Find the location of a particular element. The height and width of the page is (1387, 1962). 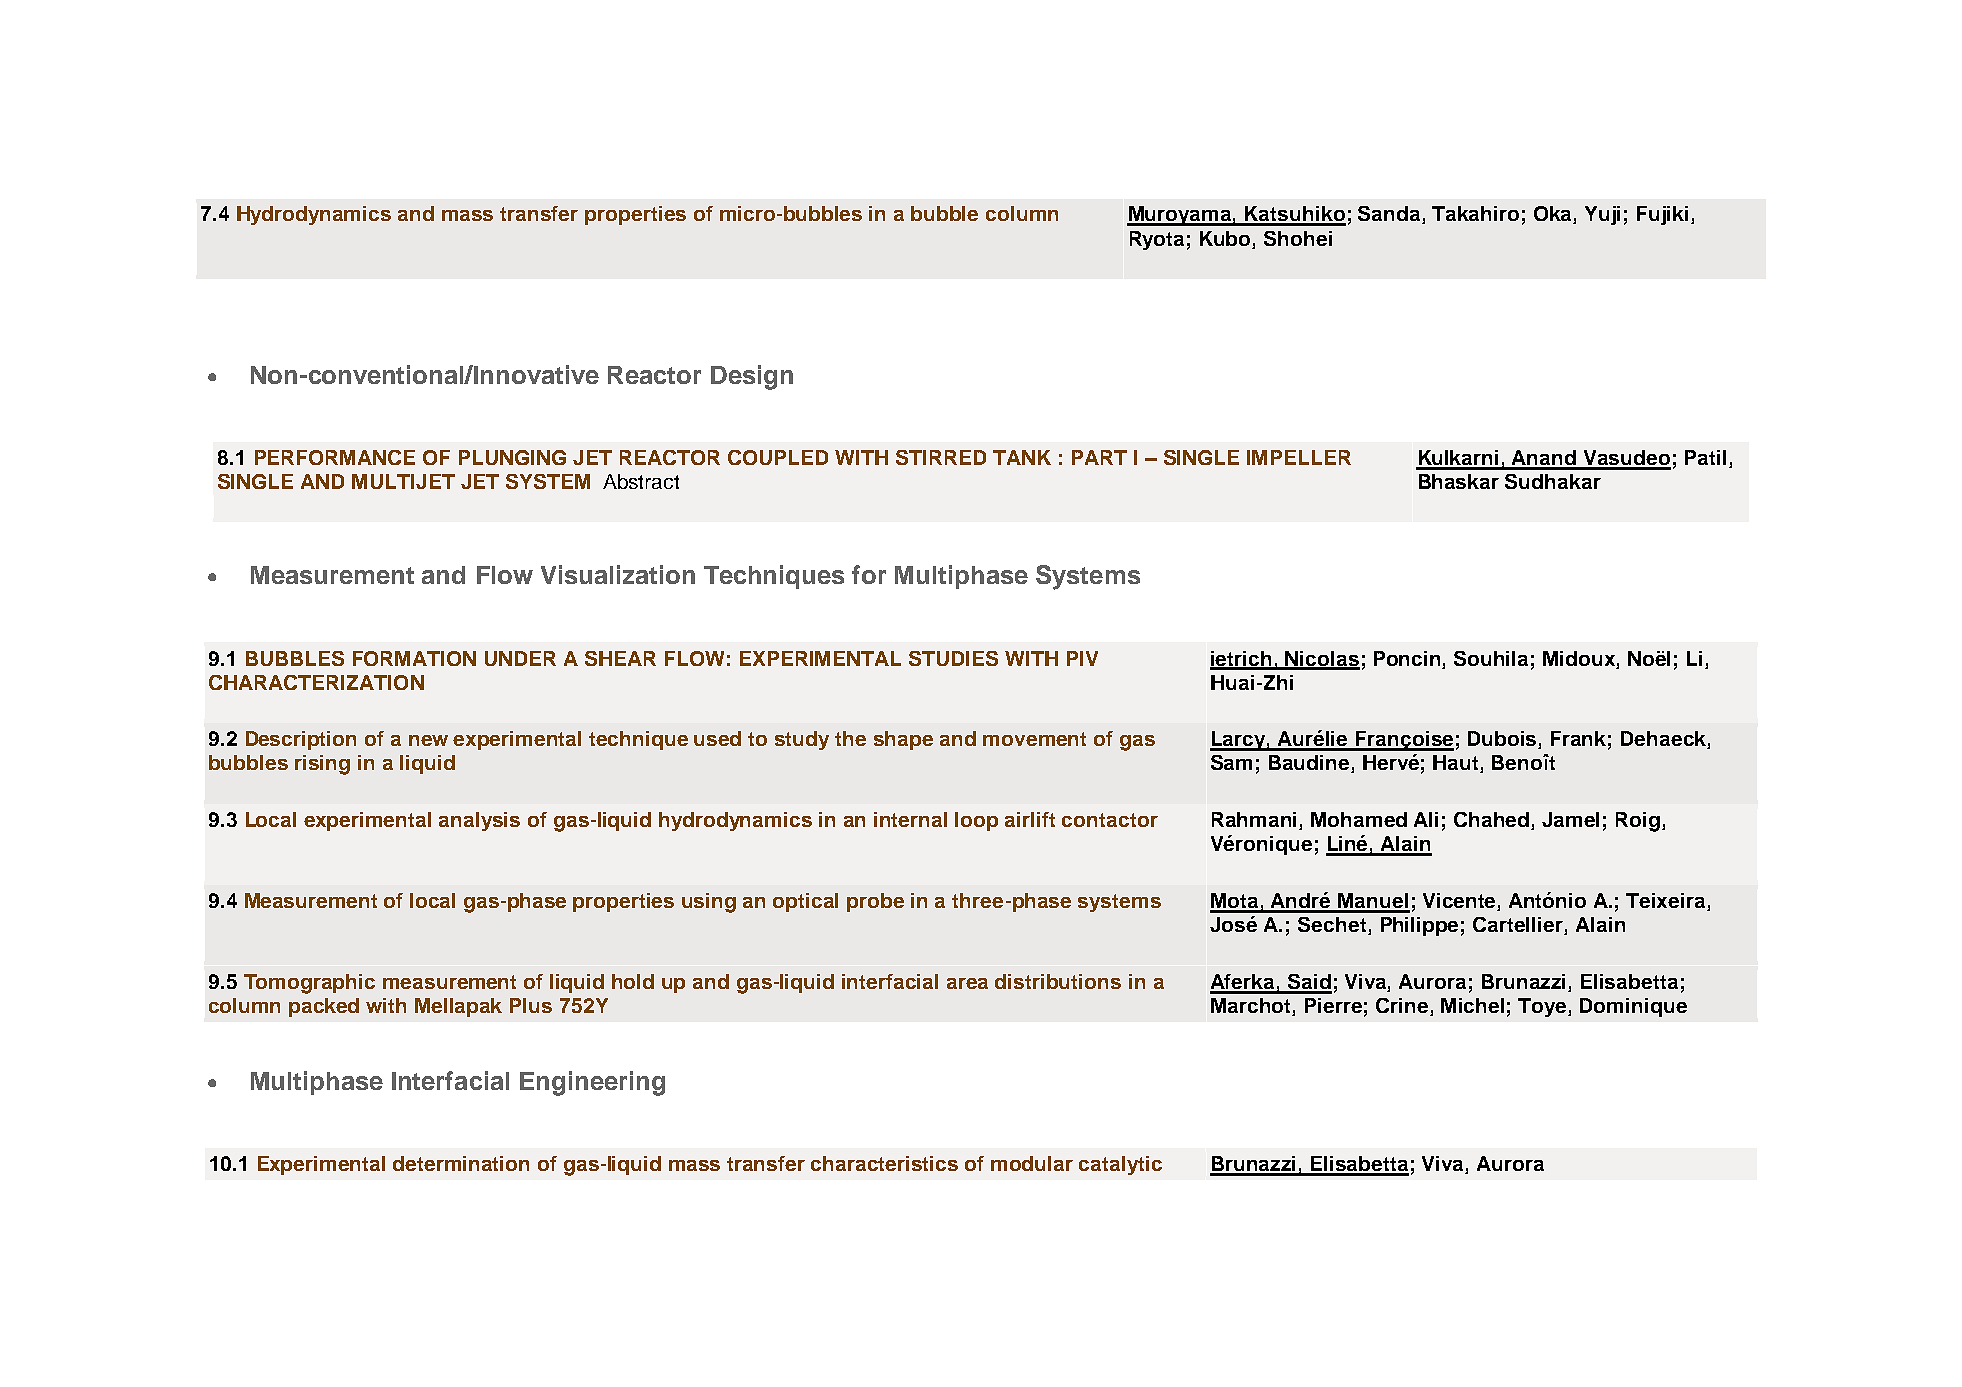

Sanda is located at coordinates (1390, 215).
